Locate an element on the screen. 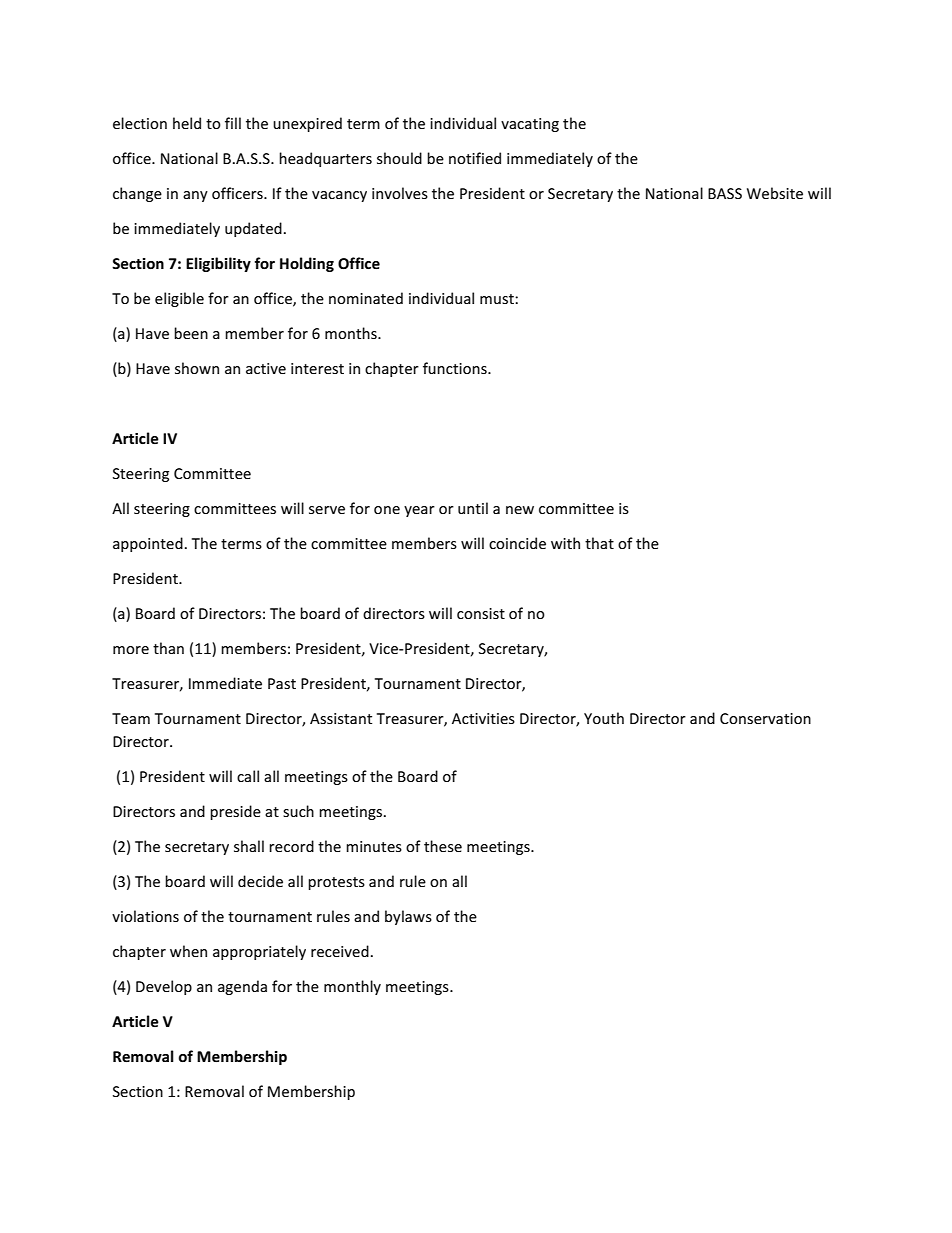 The image size is (952, 1233). BASS is located at coordinates (725, 193).
